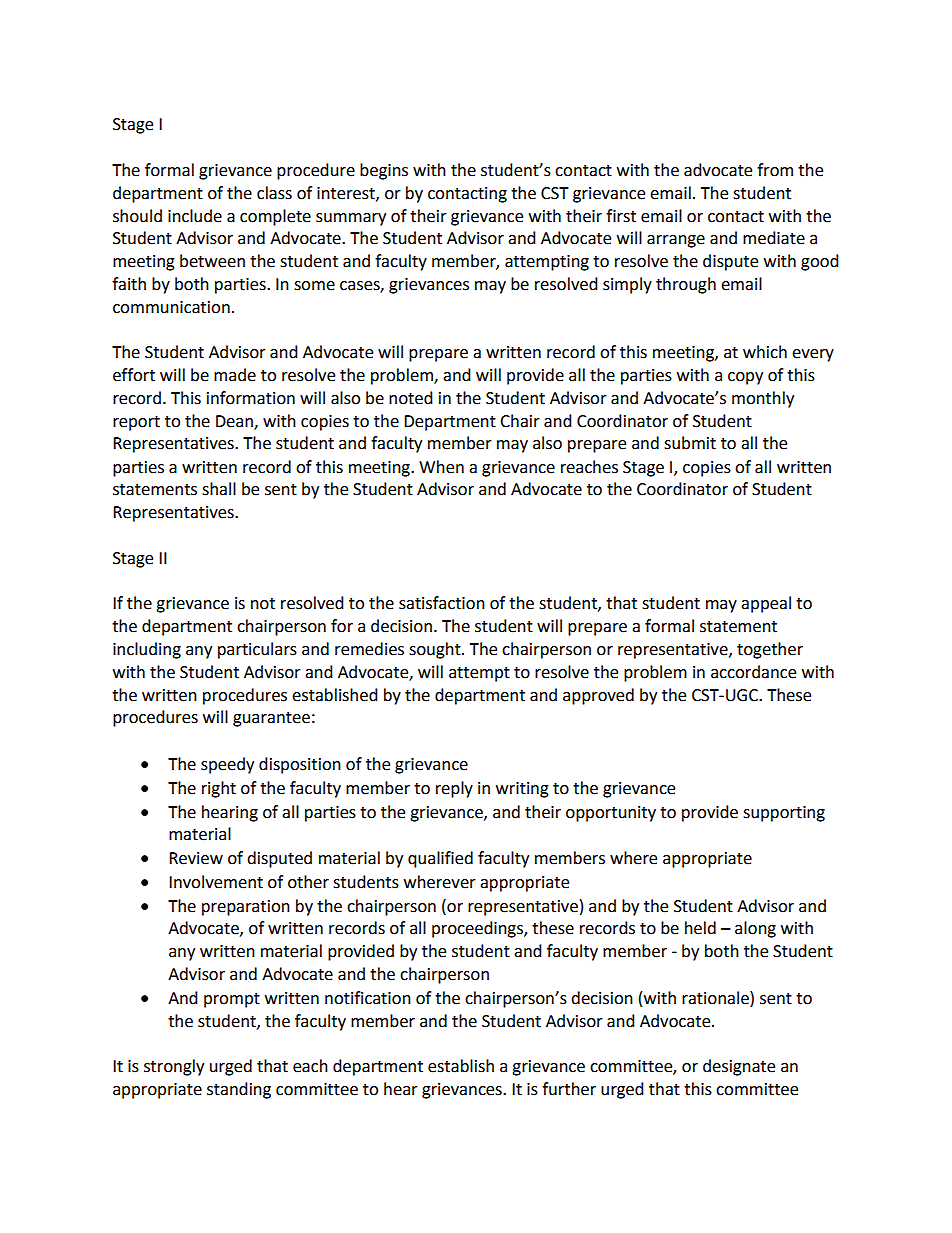 The height and width of the image is (1233, 952). I want to click on designate, so click(739, 1067).
